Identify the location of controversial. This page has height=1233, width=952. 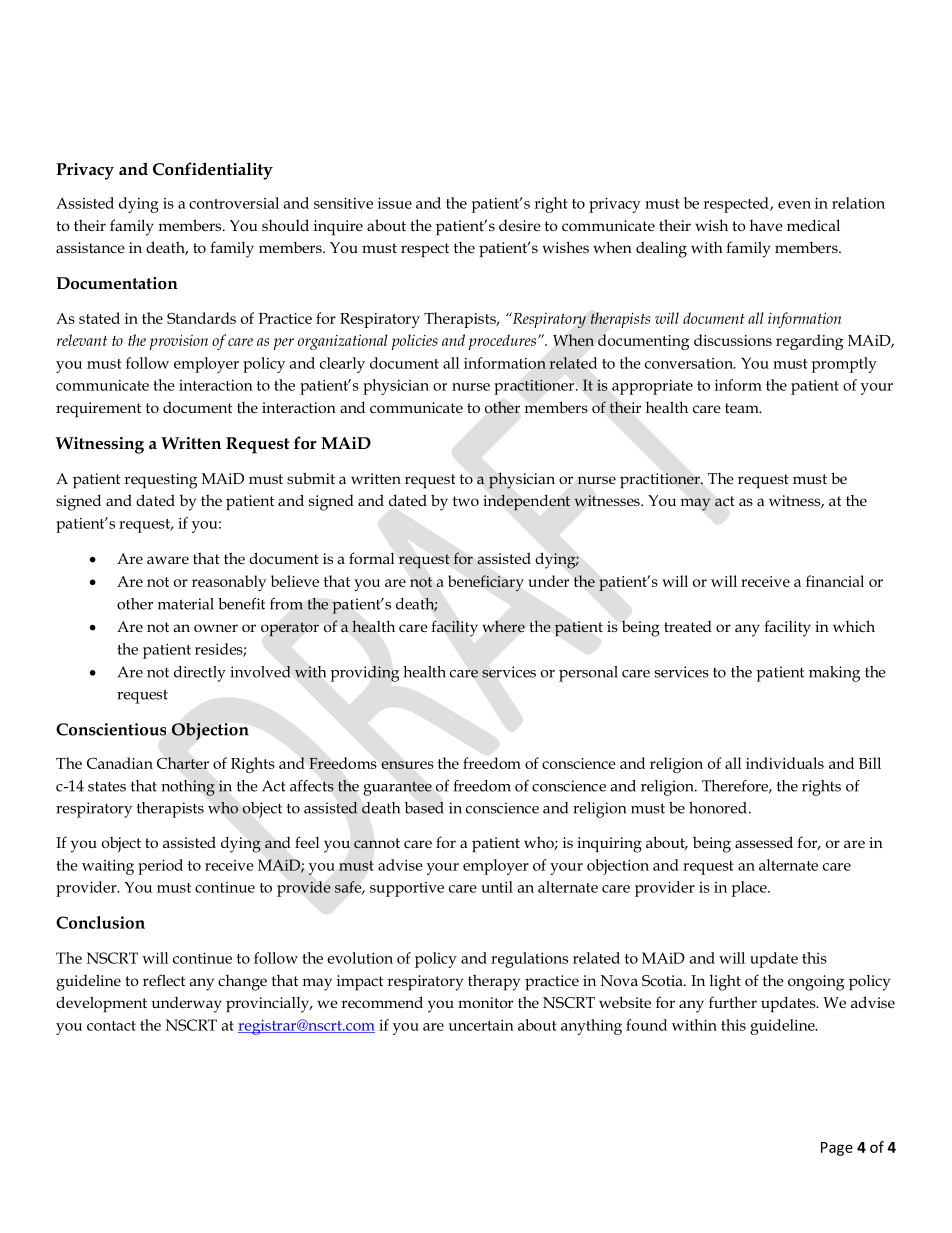
(234, 203).
